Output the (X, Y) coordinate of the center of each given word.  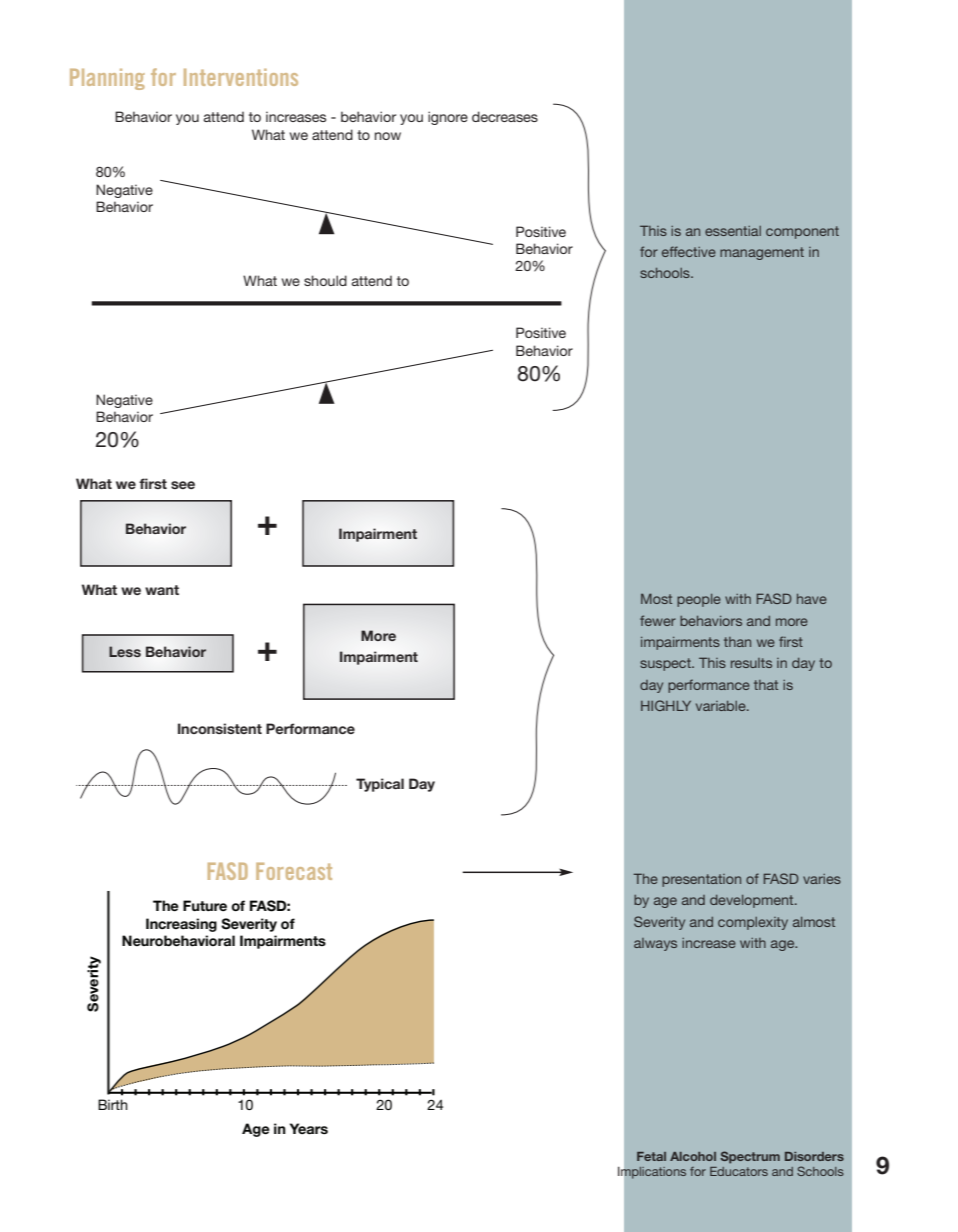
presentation (701, 880)
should (325, 280)
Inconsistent (220, 728)
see (183, 485)
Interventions (241, 77)
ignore (448, 118)
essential (733, 231)
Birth (113, 1104)
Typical (380, 785)
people (699, 600)
